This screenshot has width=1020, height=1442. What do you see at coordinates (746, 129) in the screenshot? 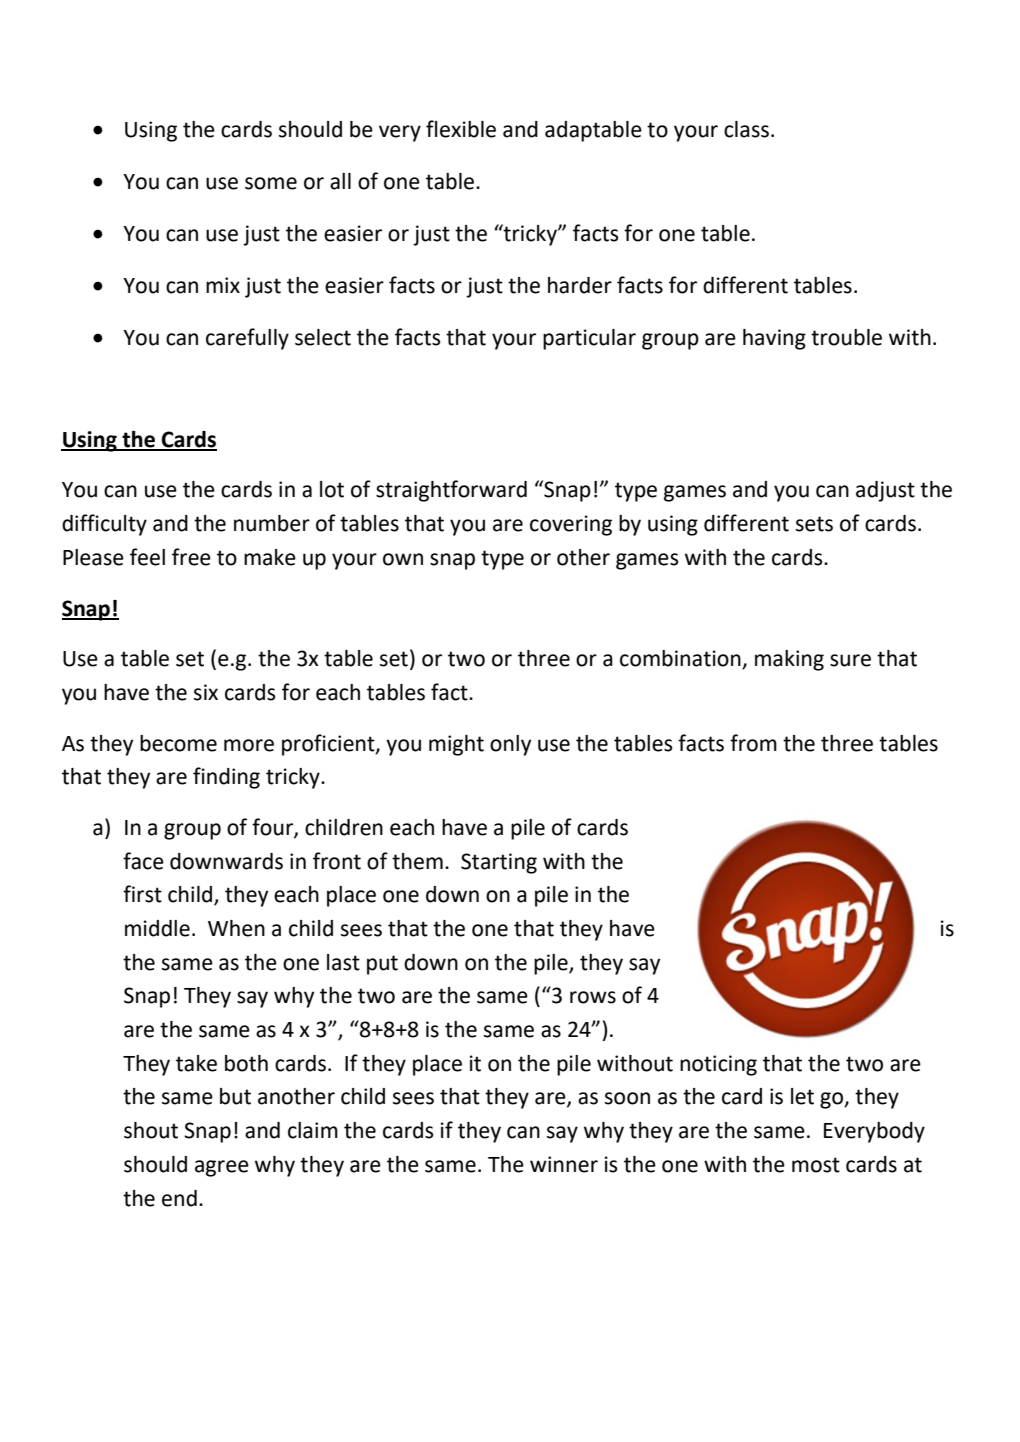
I see `class` at bounding box center [746, 129].
